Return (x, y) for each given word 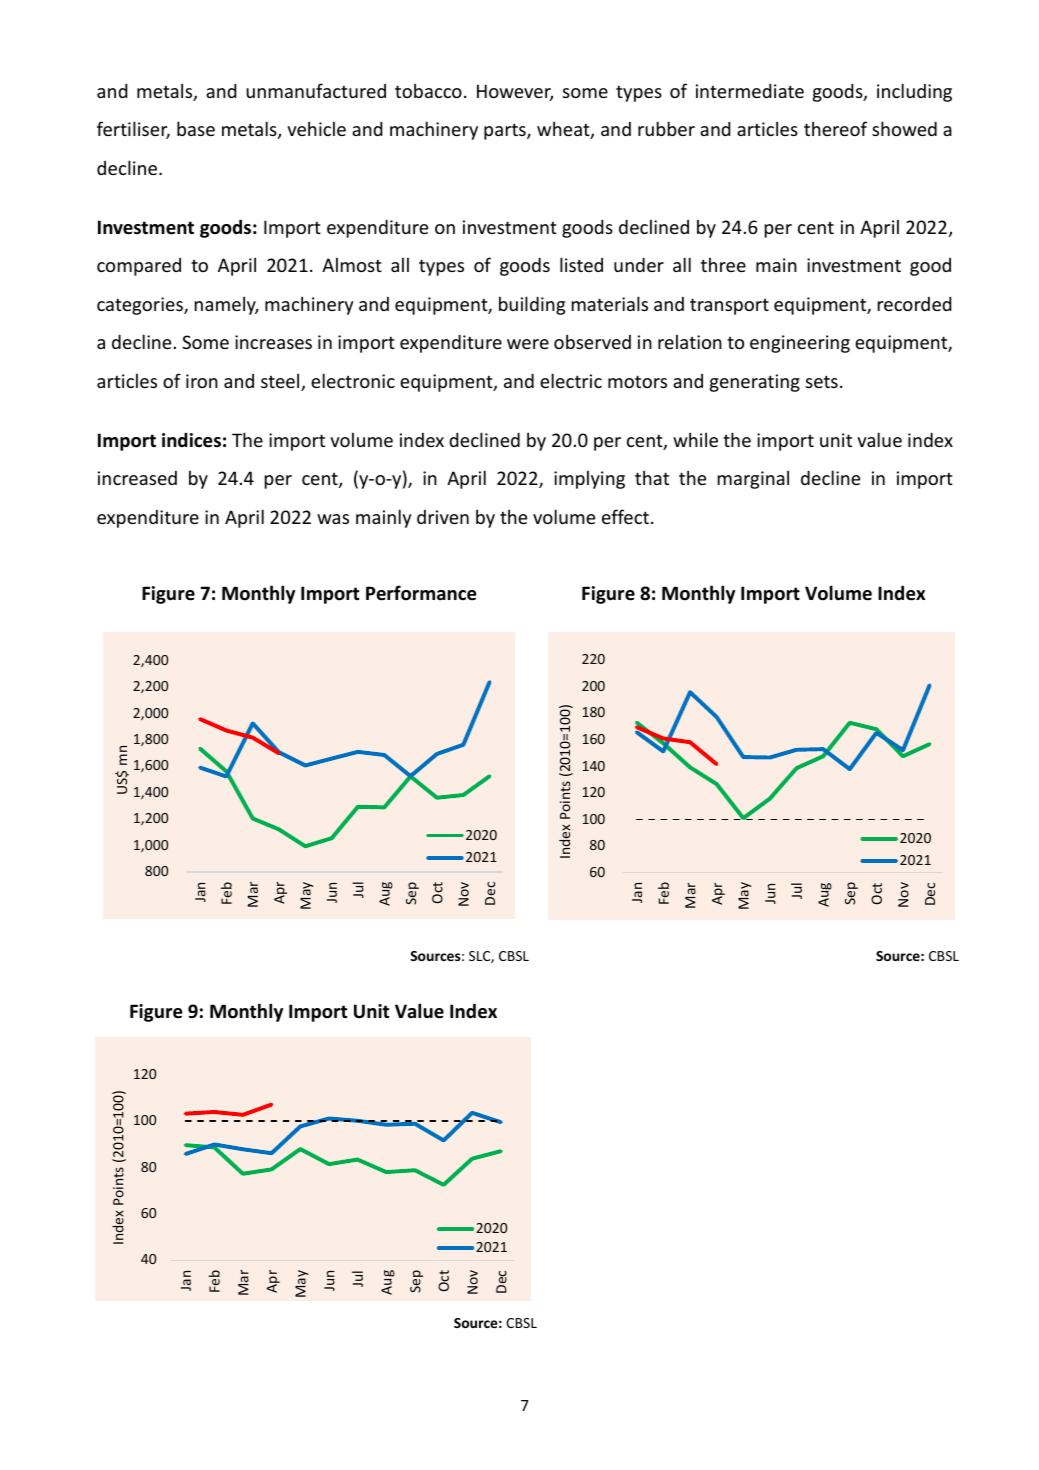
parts (506, 131)
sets (822, 381)
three (723, 264)
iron (202, 381)
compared (139, 267)
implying (589, 479)
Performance (421, 593)
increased (137, 478)
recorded (915, 303)
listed (581, 264)
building (532, 305)
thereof (835, 128)
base (196, 128)
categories (141, 306)
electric (571, 380)
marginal (753, 479)
